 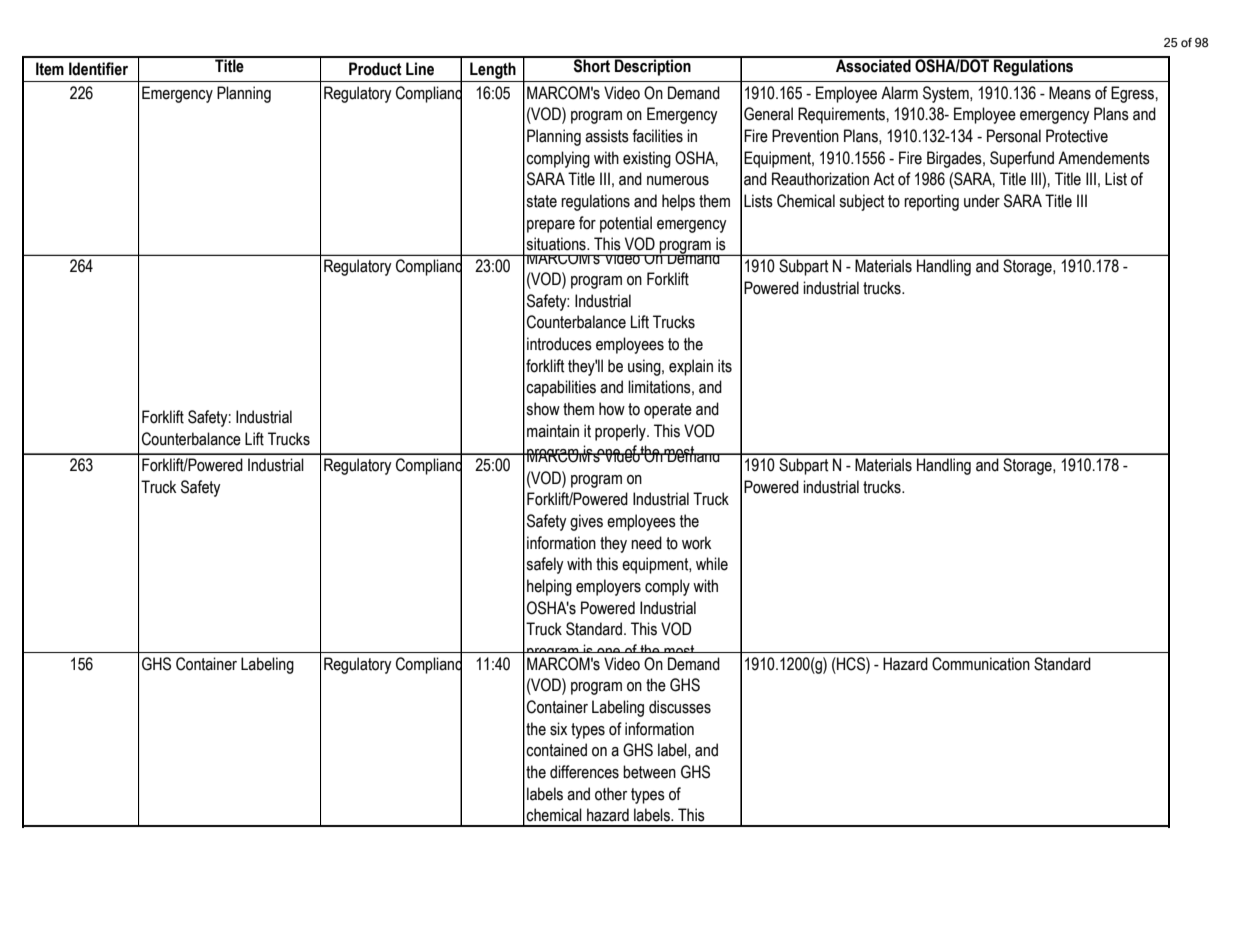 I want to click on reporting, so click(x=931, y=202).
